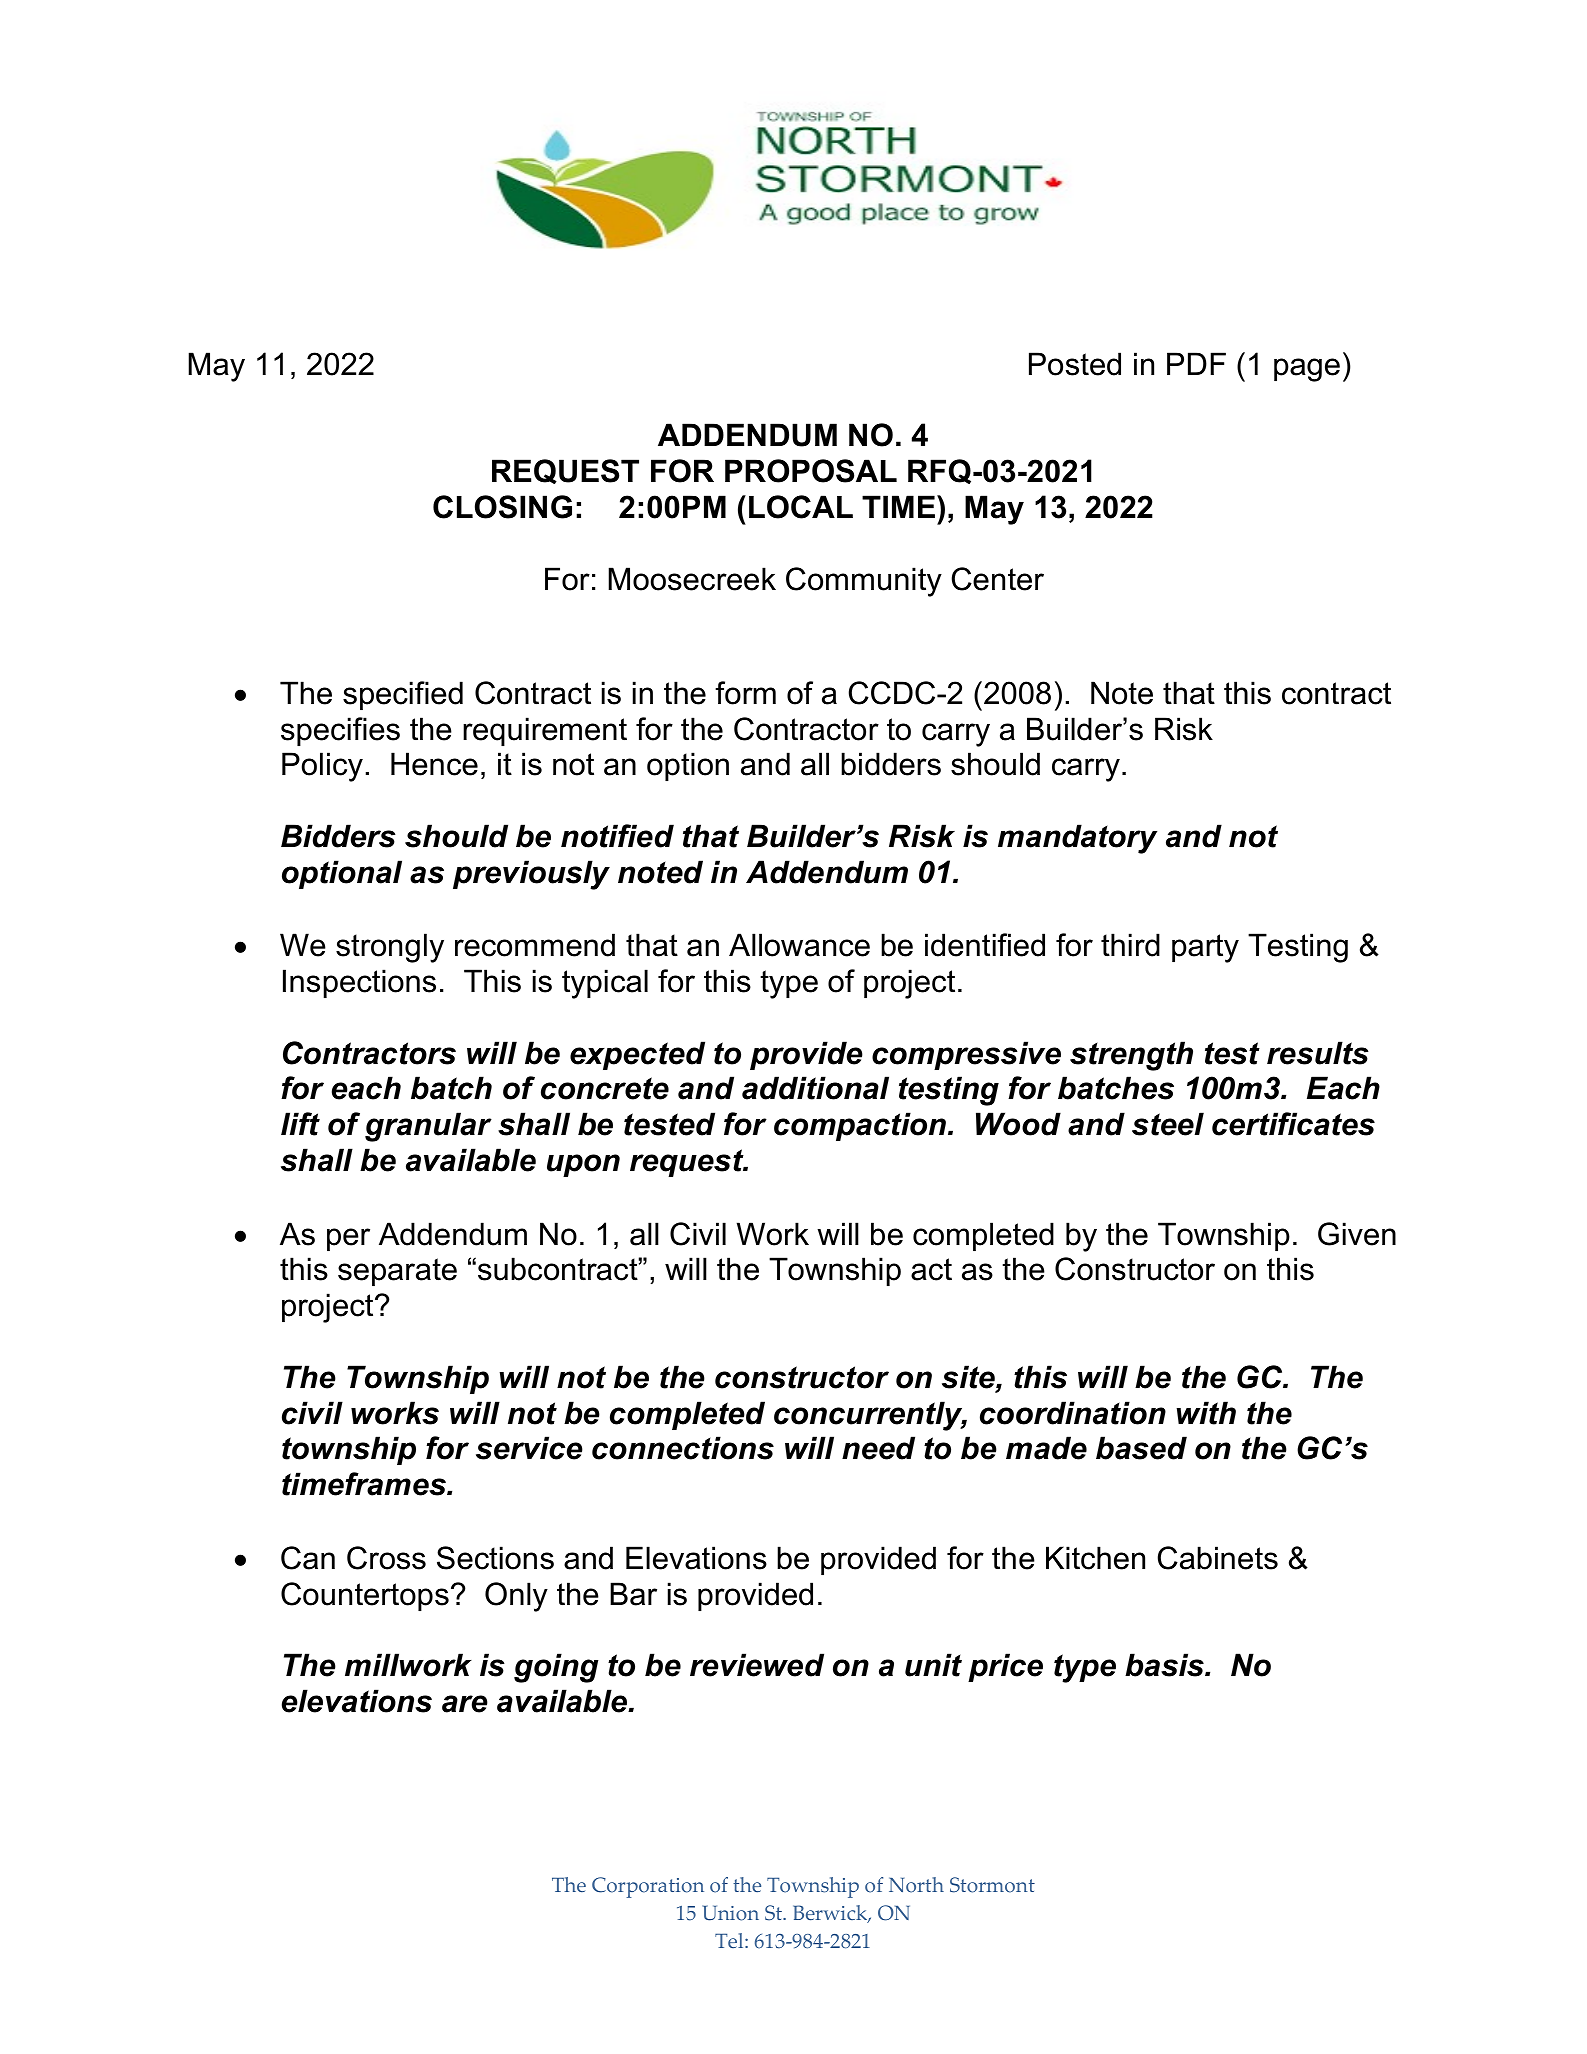  Describe the element at coordinates (916, 1885) in the image. I see `North` at that location.
